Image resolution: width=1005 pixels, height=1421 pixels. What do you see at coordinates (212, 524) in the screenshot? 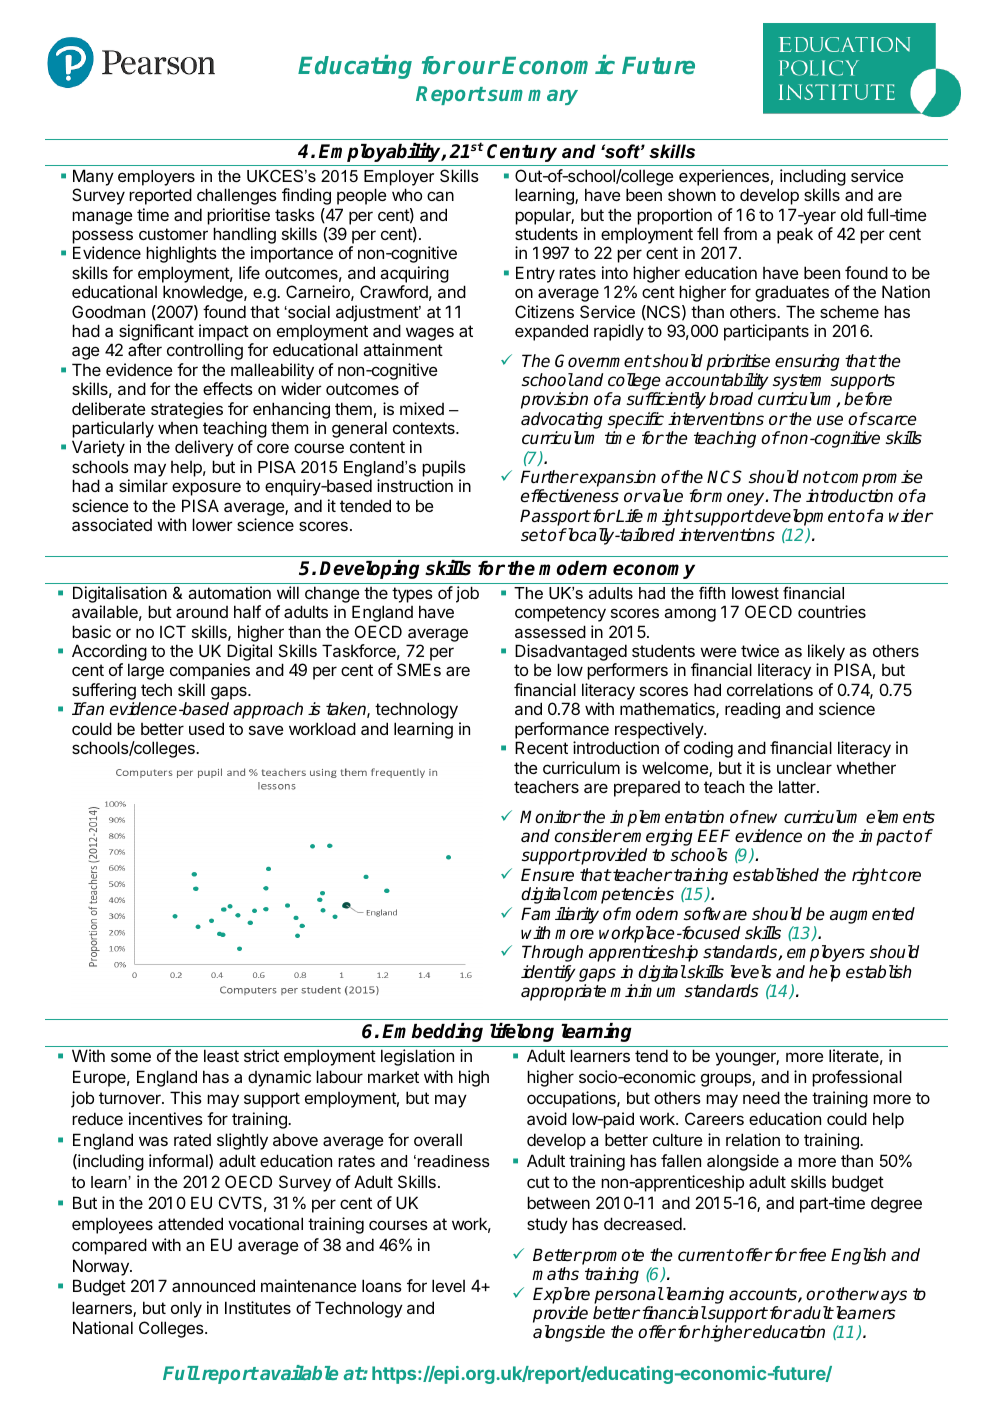
I see `lower` at bounding box center [212, 524].
